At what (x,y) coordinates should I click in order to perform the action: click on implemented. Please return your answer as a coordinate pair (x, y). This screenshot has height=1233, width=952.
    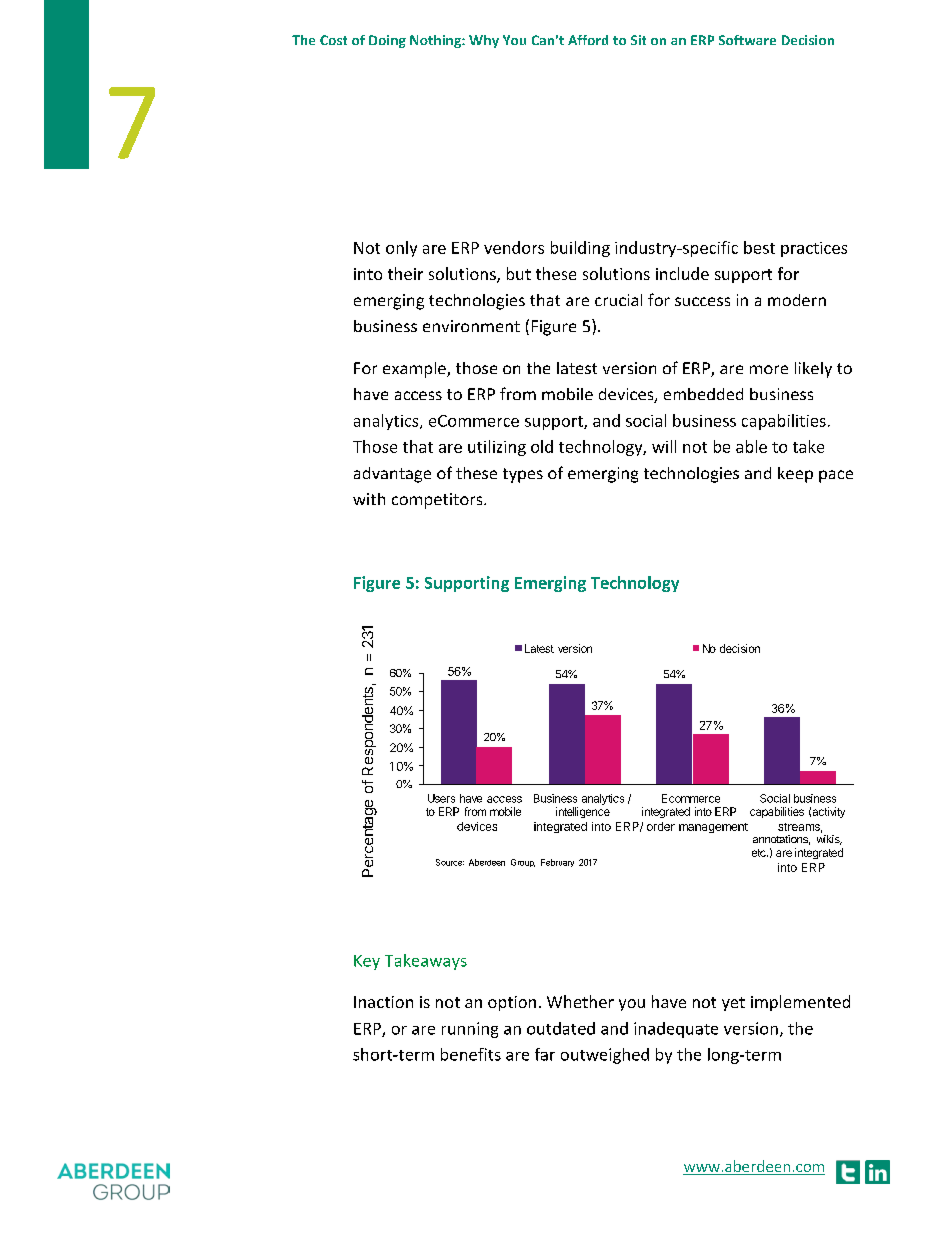
    Looking at the image, I should click on (800, 1003).
